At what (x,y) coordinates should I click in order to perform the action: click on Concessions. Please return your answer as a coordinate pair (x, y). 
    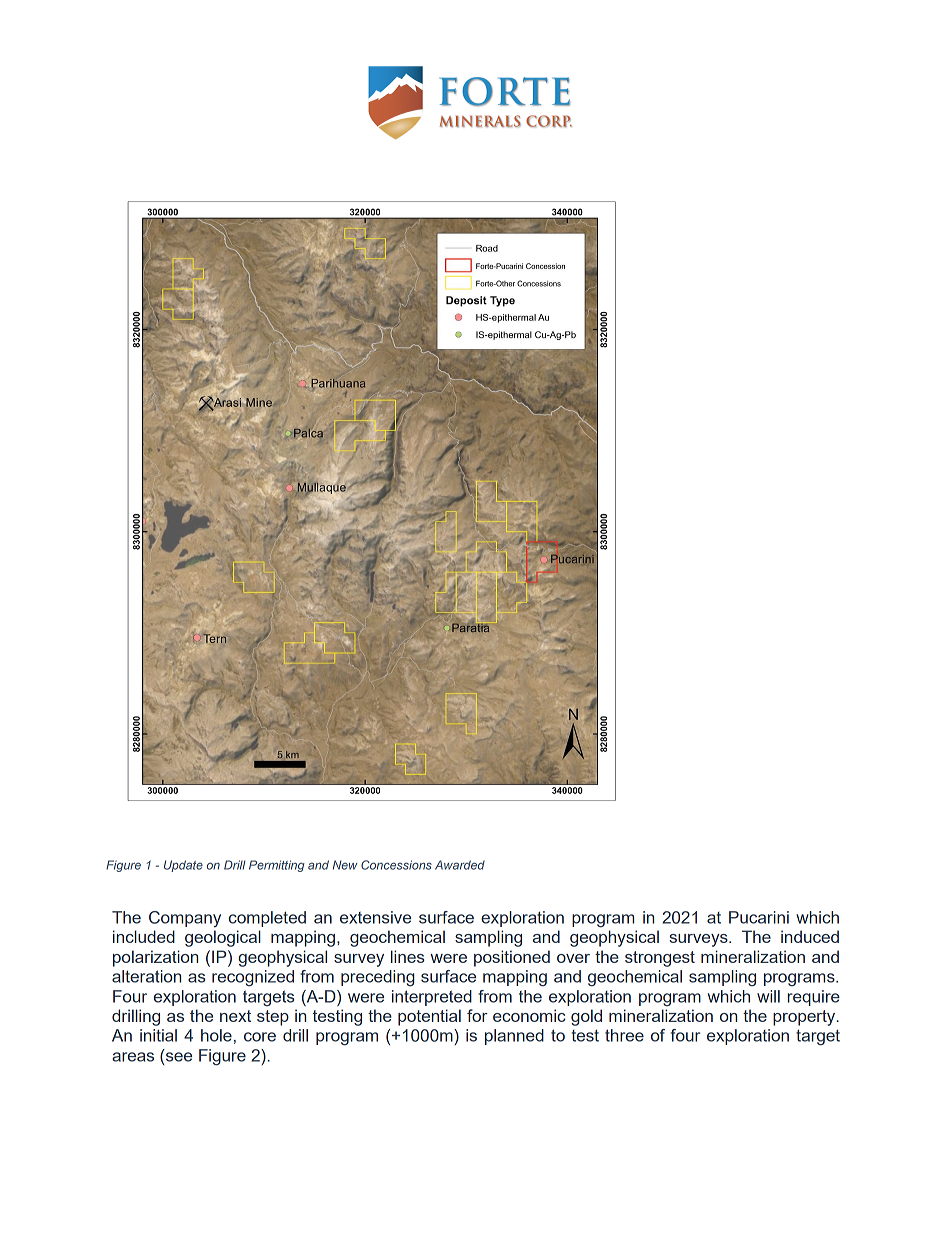
    Looking at the image, I should click on (396, 865).
